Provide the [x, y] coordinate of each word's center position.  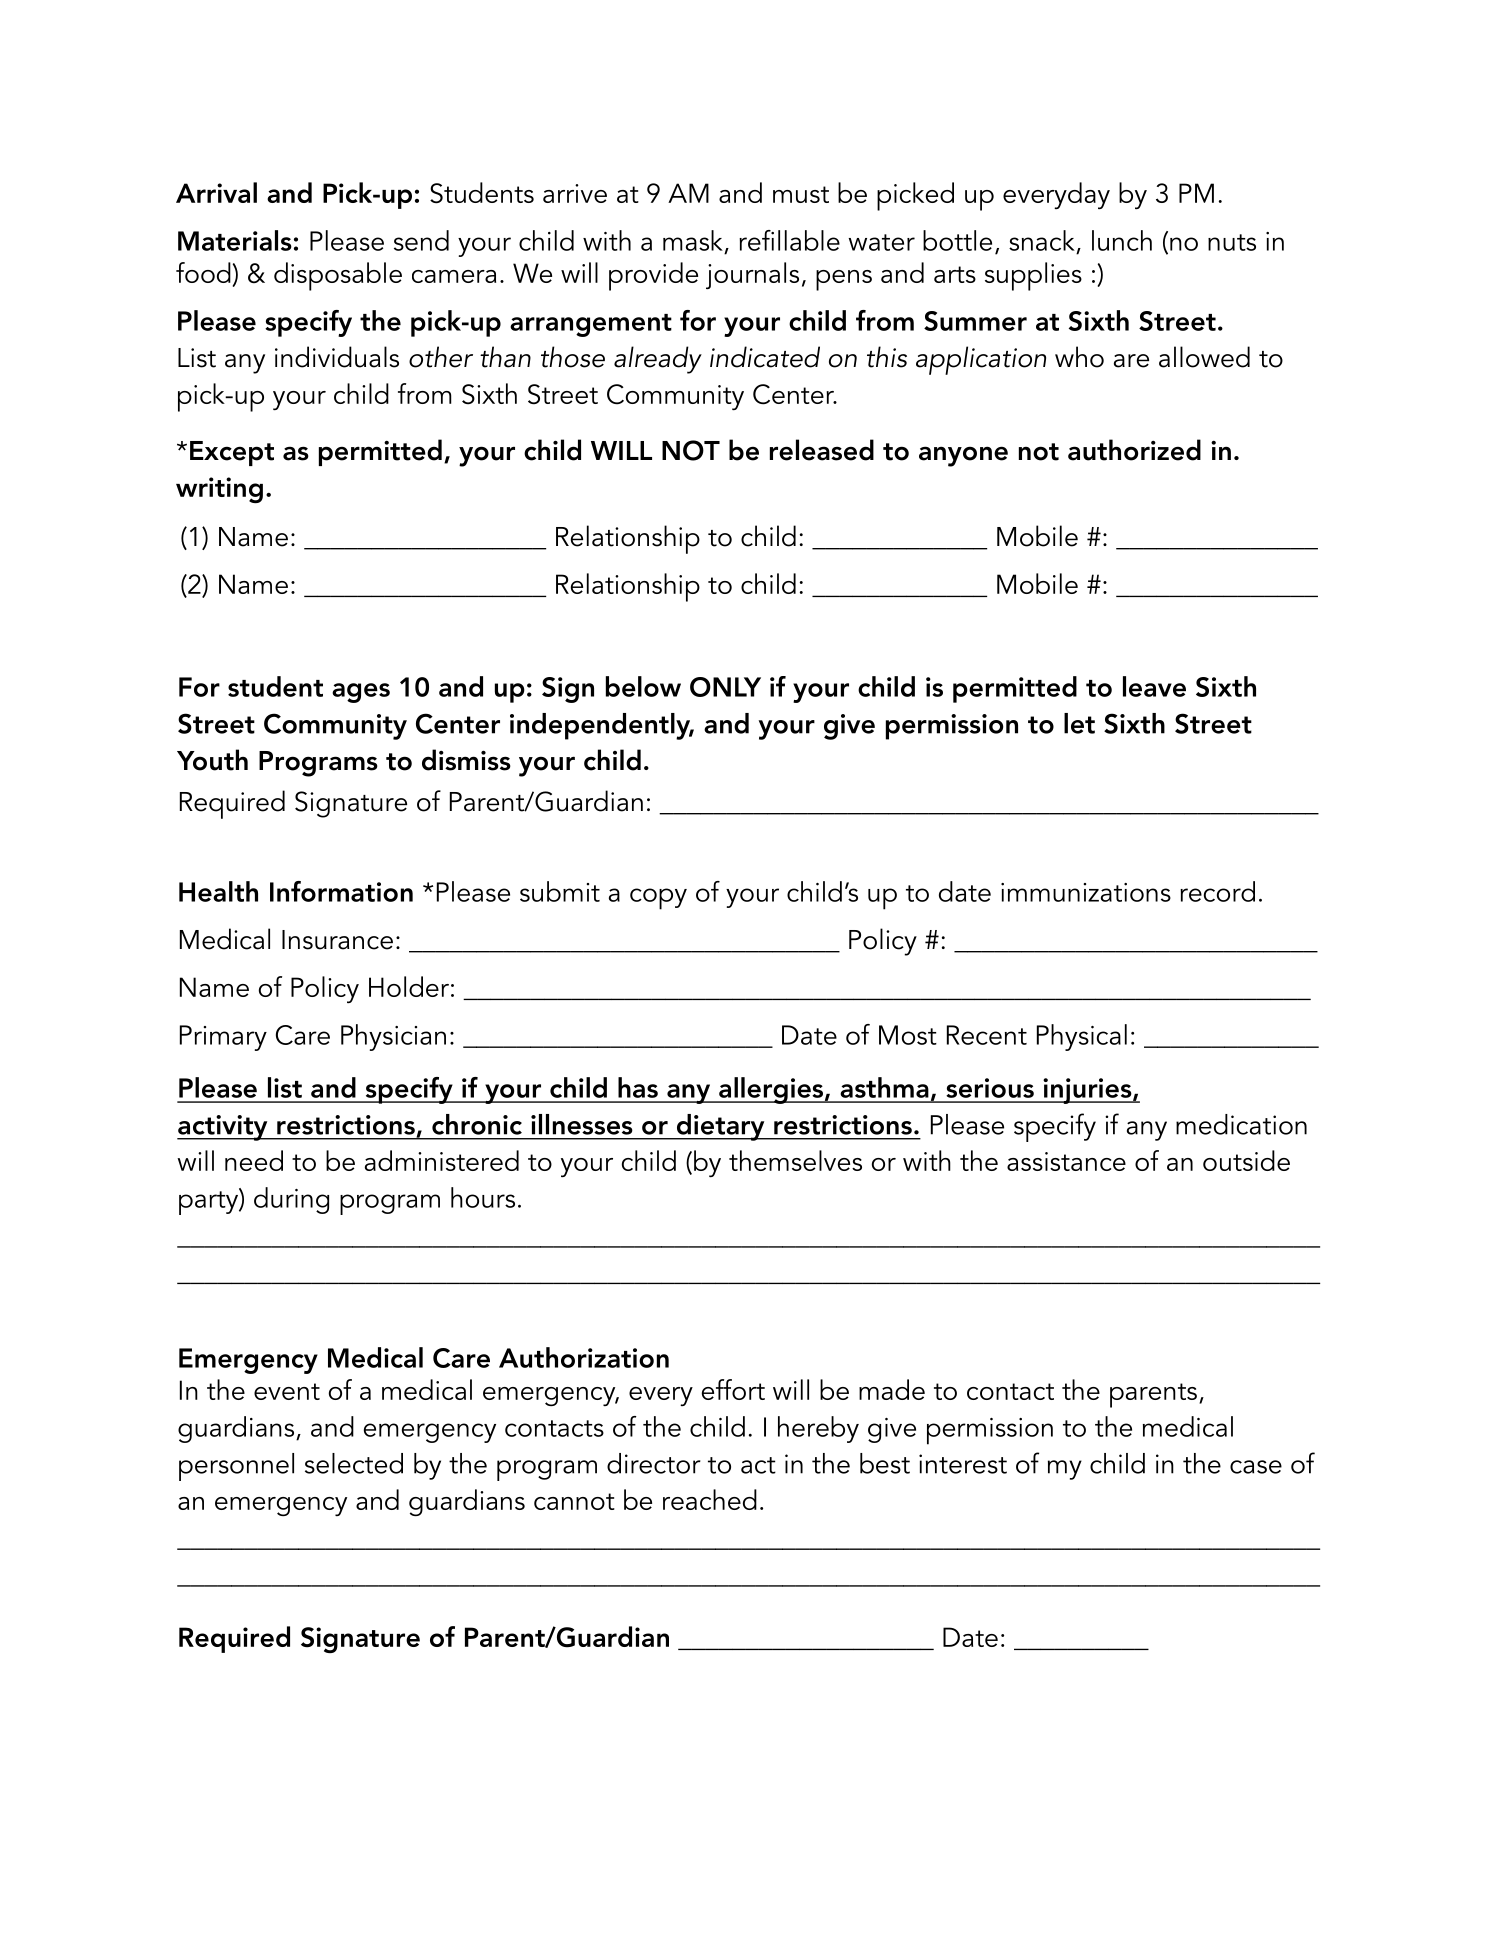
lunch [1122, 240]
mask [693, 240]
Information [341, 891]
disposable [338, 276]
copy [658, 899]
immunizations [1086, 892]
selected [354, 1463]
